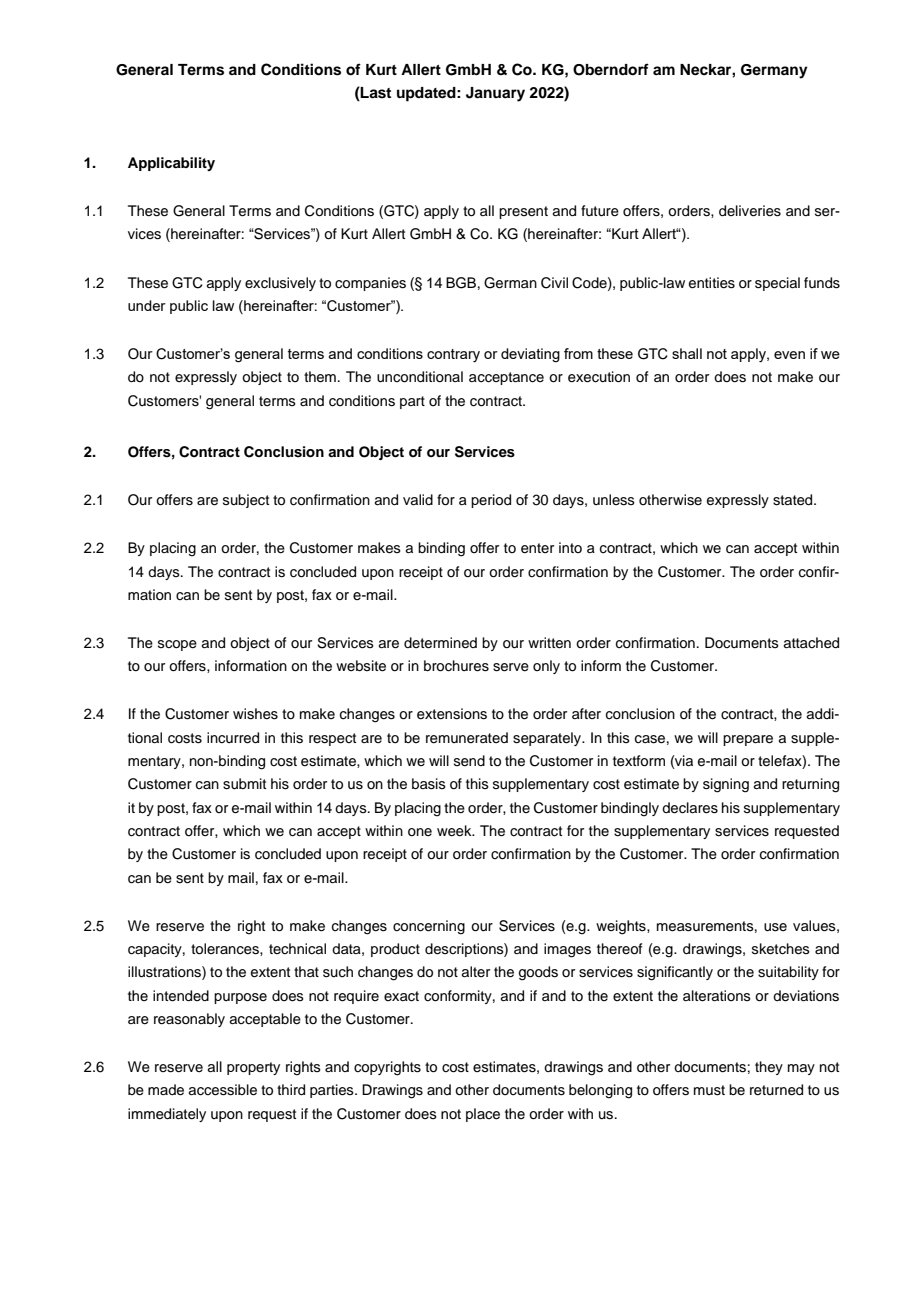  What do you see at coordinates (469, 761) in the page?
I see `send` at bounding box center [469, 761].
